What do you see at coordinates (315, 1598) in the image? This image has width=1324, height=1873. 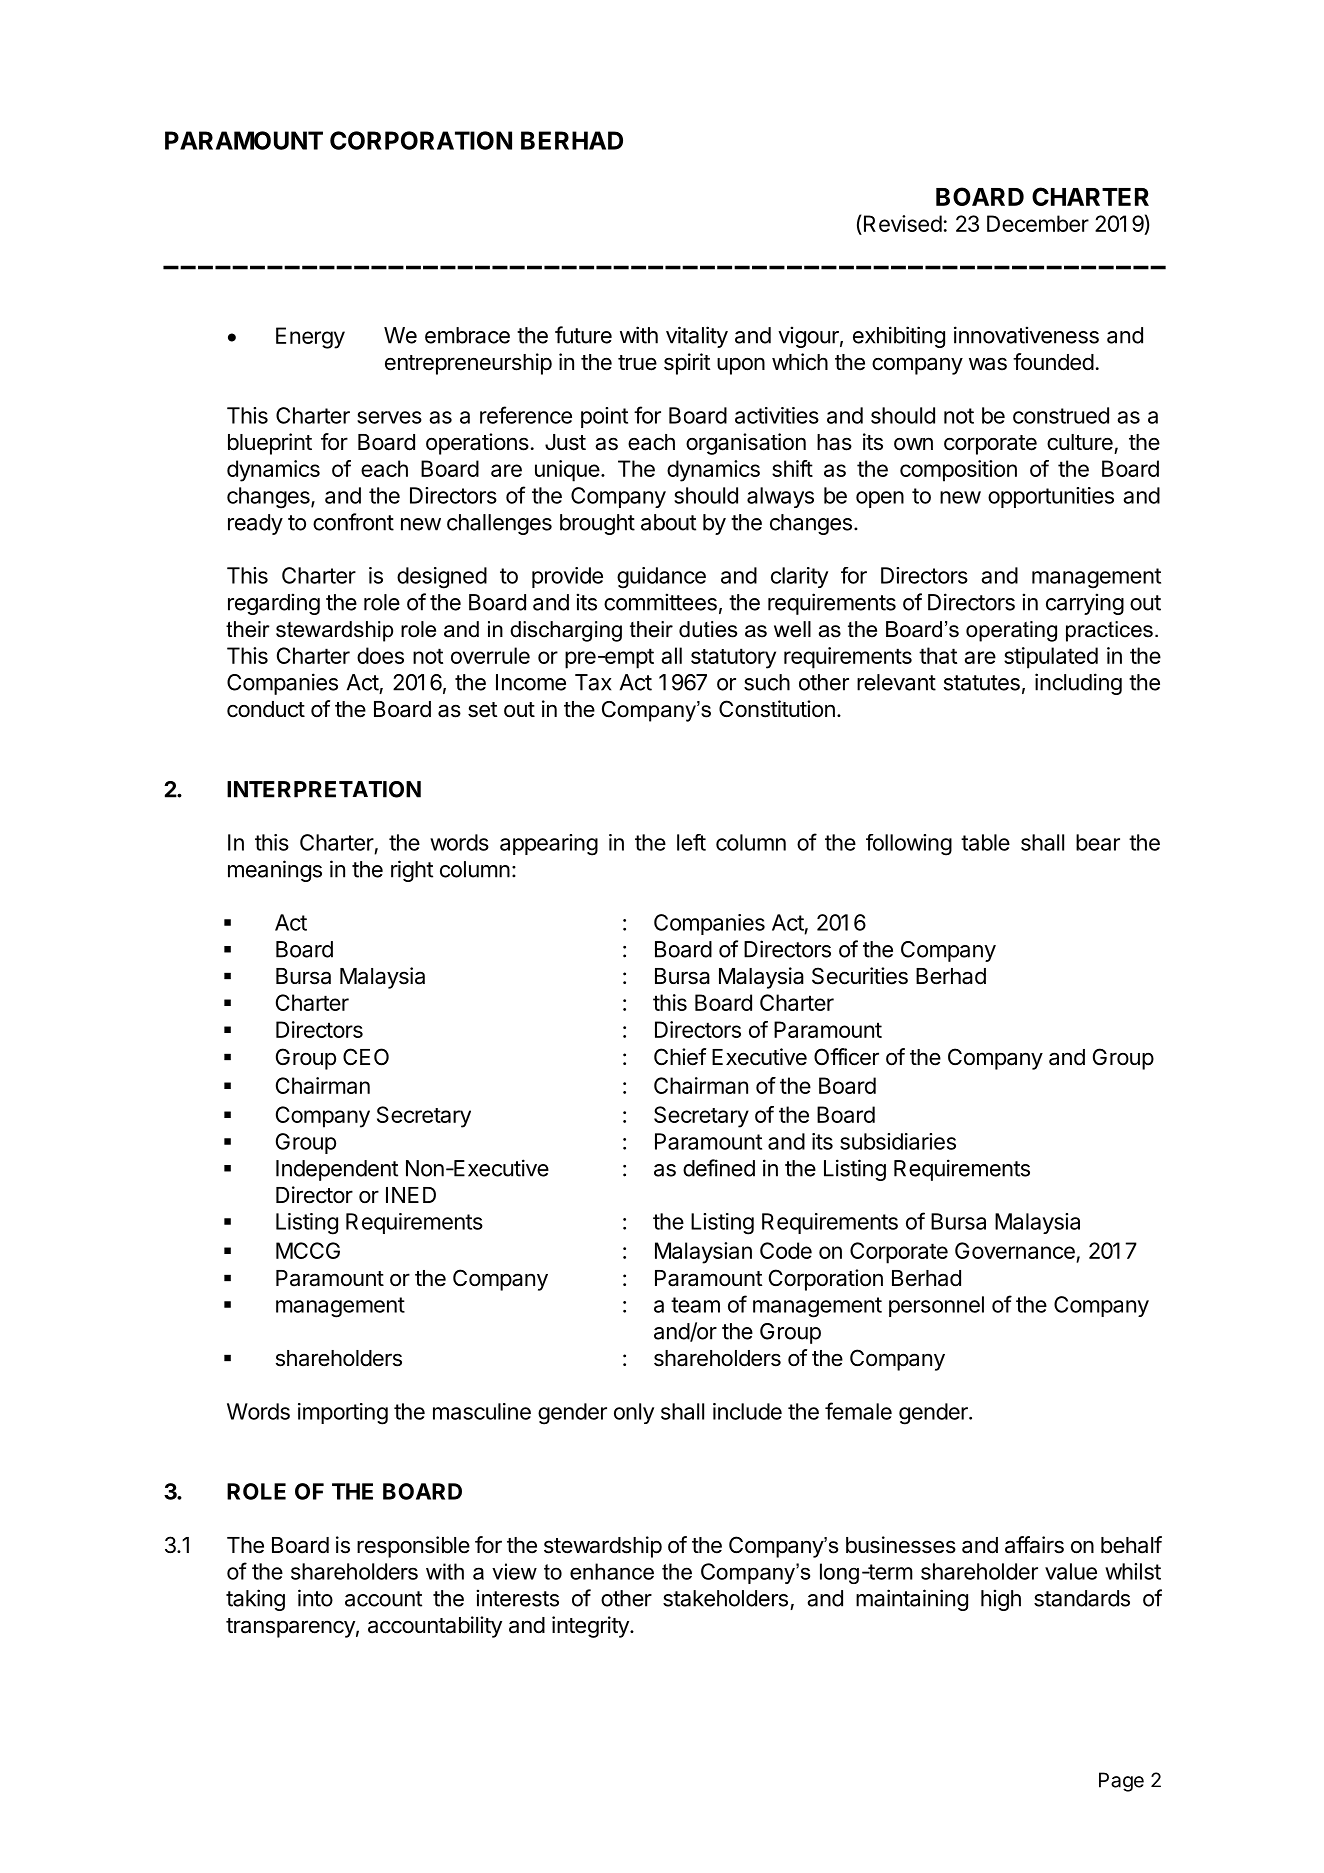 I see `into` at bounding box center [315, 1598].
